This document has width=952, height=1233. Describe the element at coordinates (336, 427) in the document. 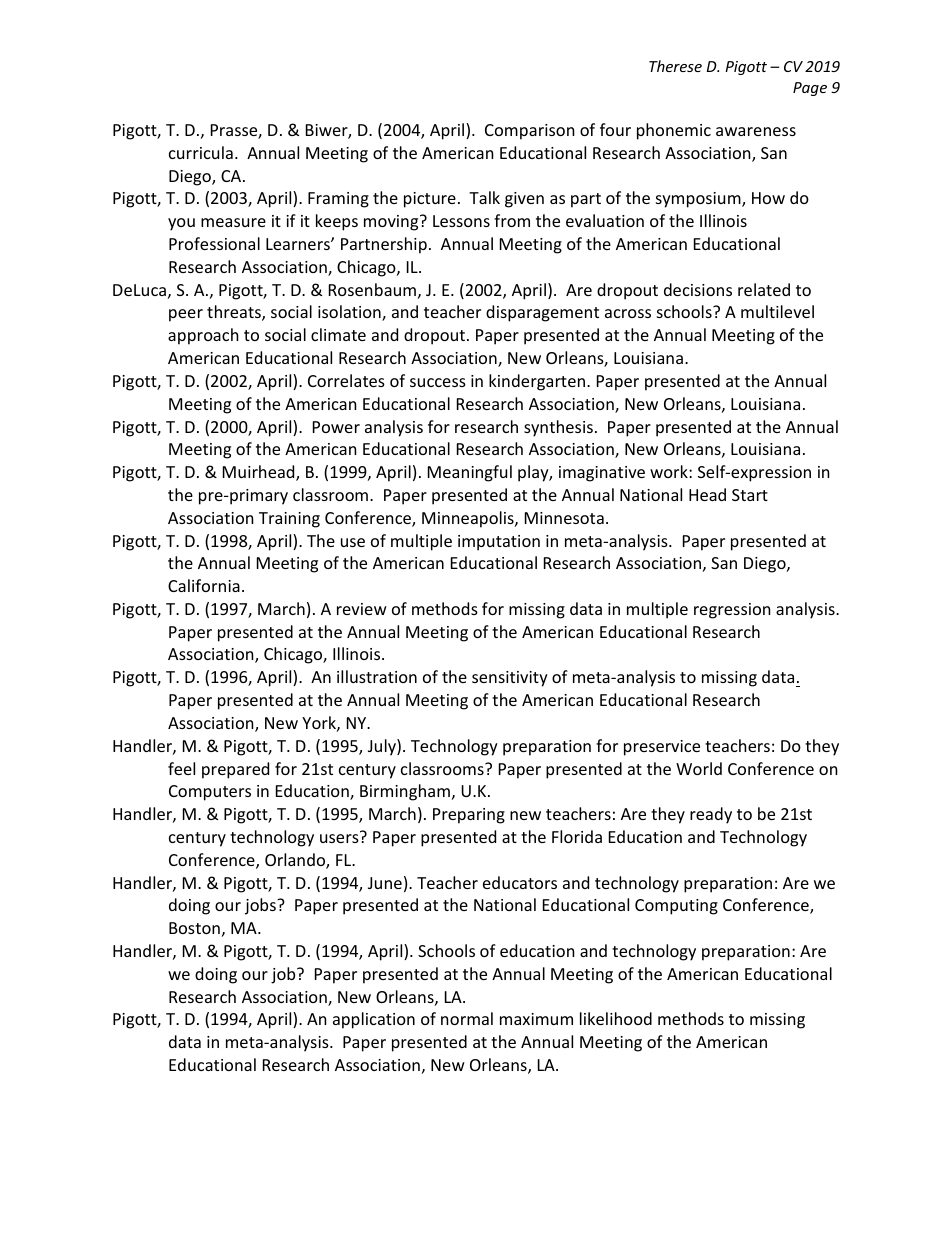

I see `Power` at that location.
